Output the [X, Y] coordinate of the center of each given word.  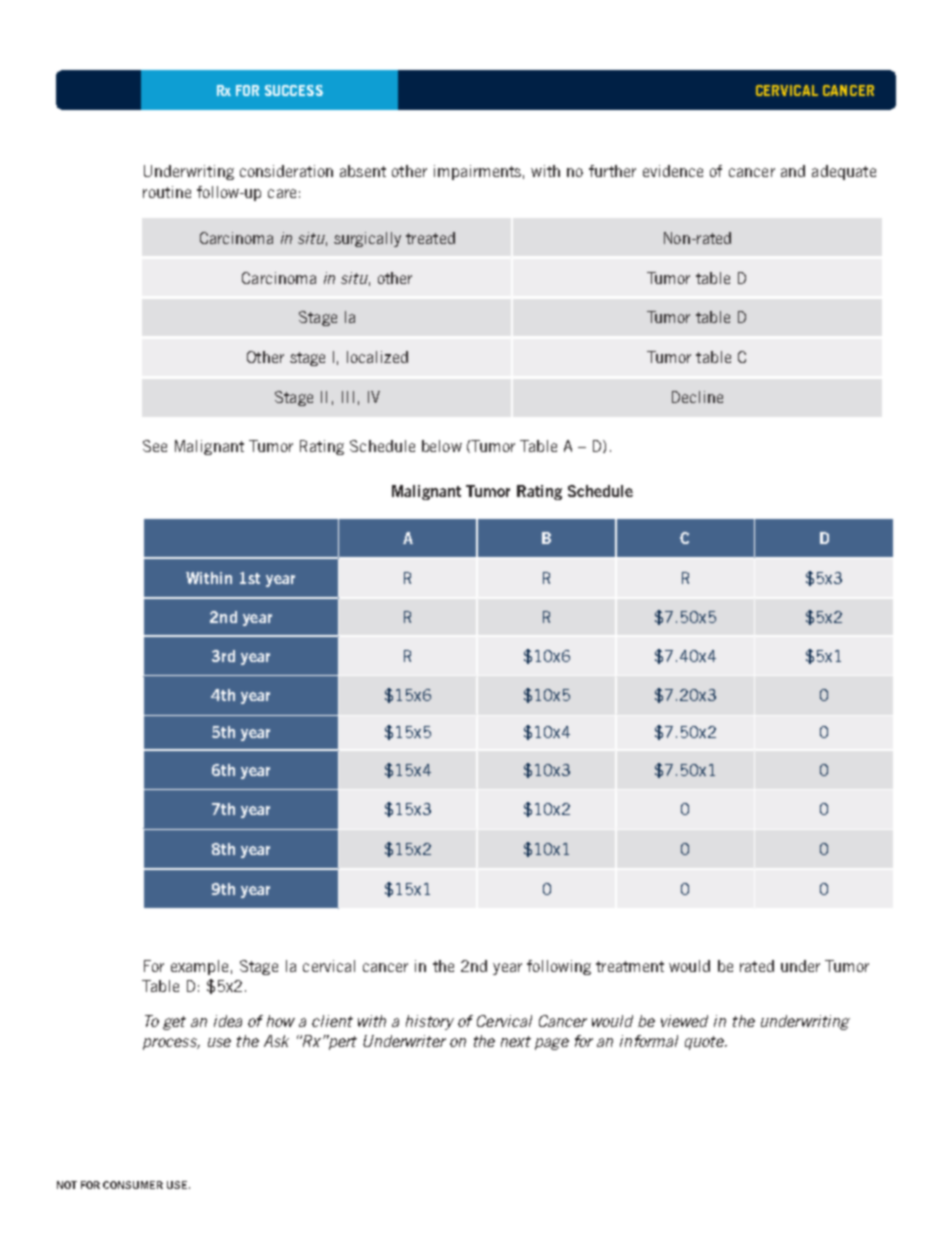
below [442, 446]
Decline [697, 397]
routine [167, 192]
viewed [684, 1021]
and [793, 171]
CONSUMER [133, 1185]
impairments [477, 172]
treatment [630, 966]
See [155, 446]
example [199, 967]
